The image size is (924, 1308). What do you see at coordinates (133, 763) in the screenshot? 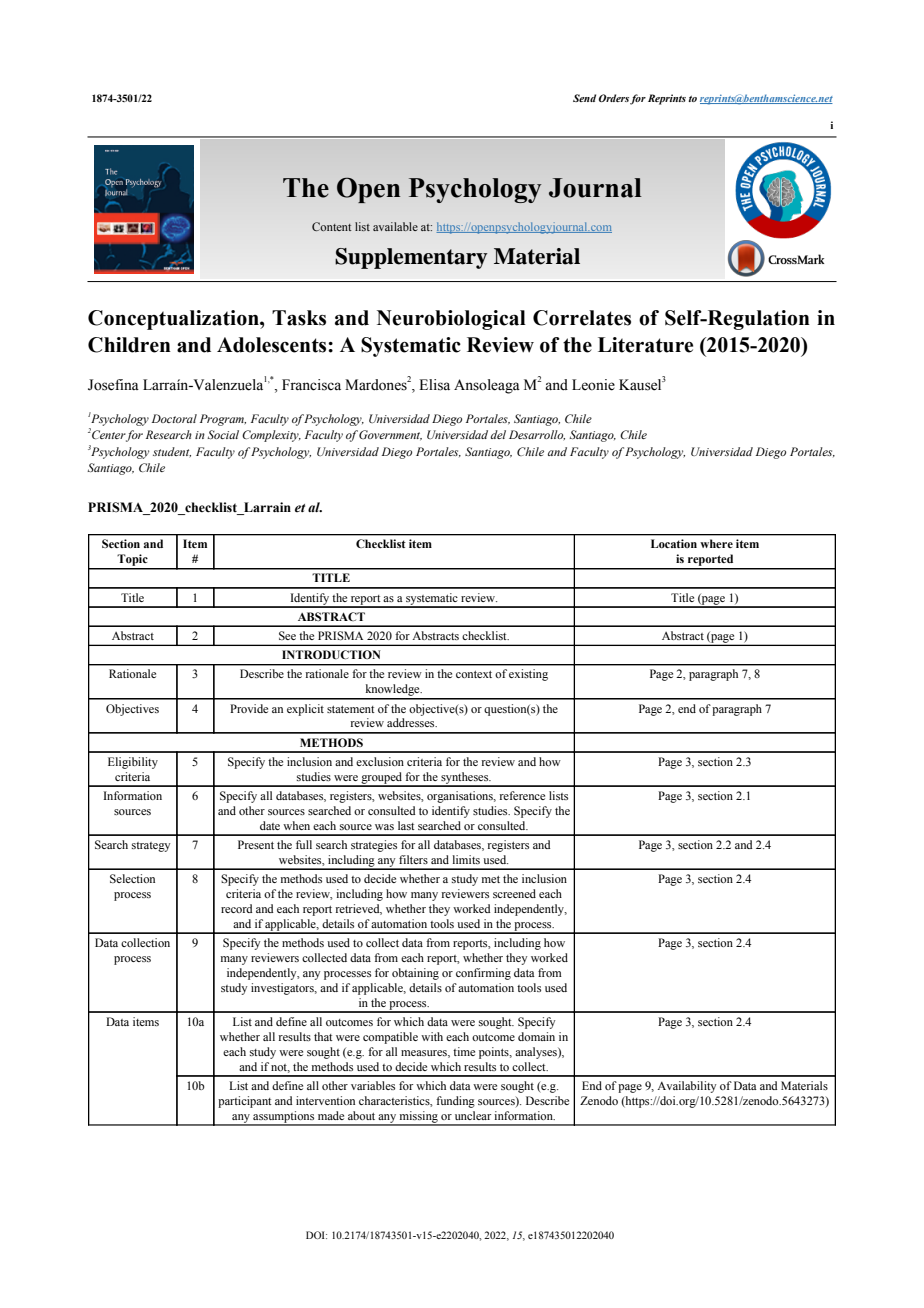
I see `Eligibility` at bounding box center [133, 763].
